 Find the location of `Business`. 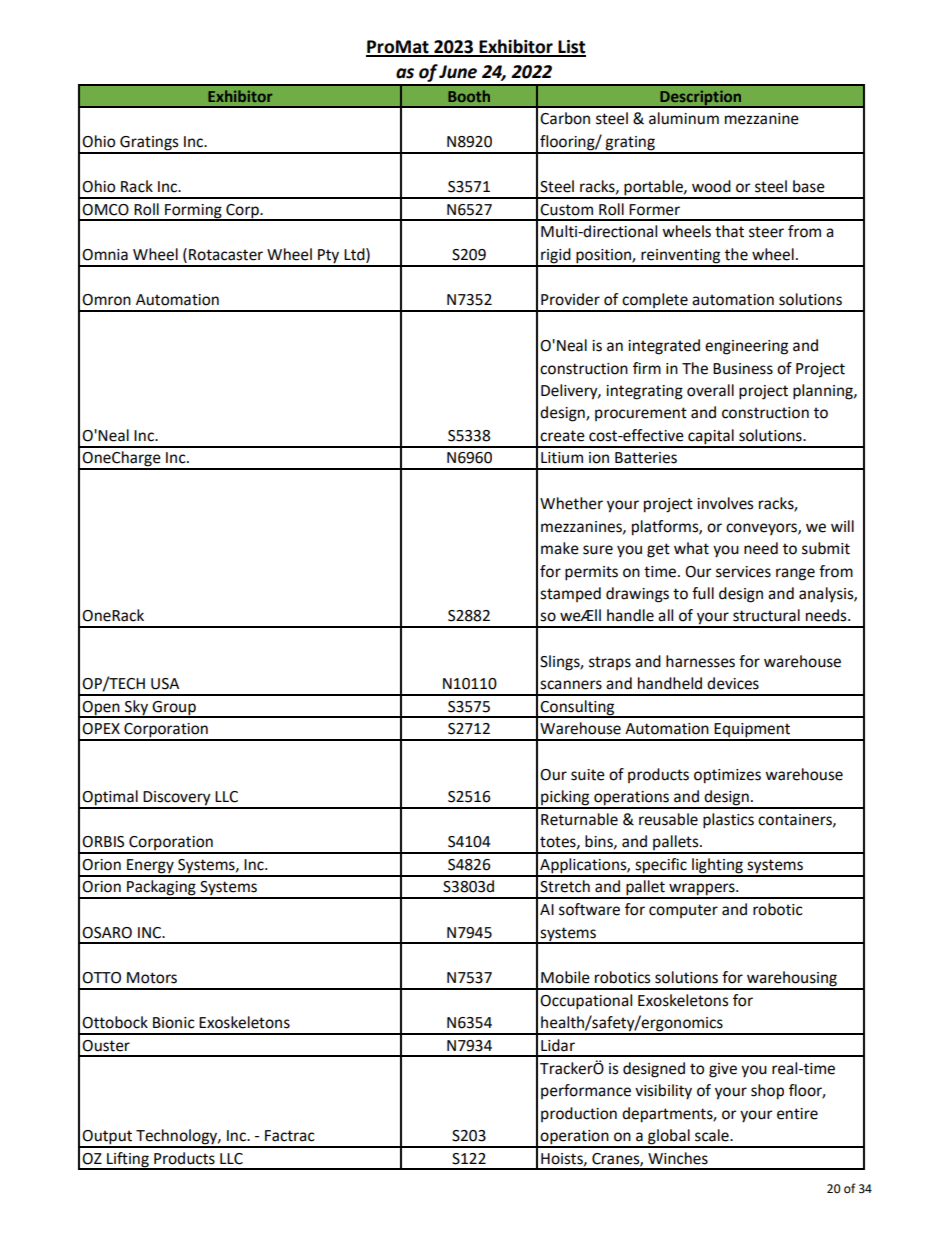

Business is located at coordinates (743, 369).
